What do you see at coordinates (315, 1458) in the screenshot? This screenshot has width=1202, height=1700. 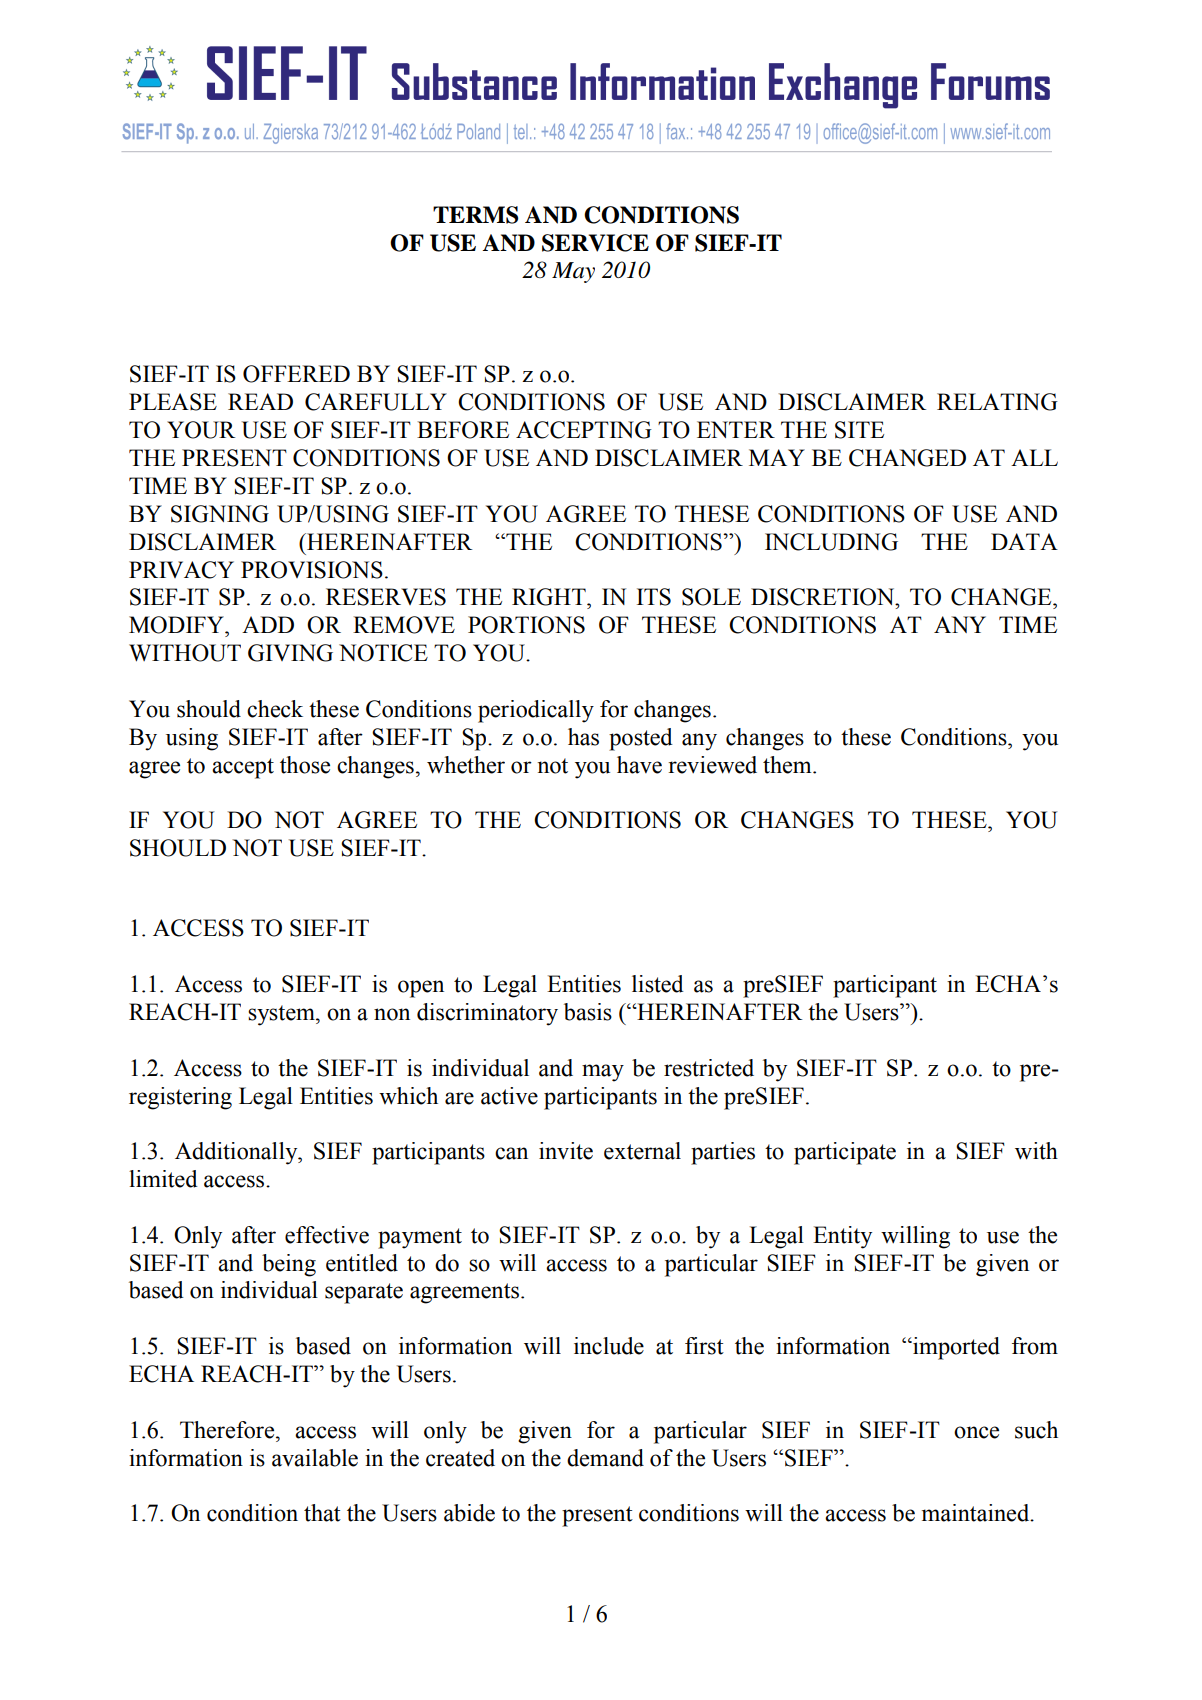 I see `available` at bounding box center [315, 1458].
